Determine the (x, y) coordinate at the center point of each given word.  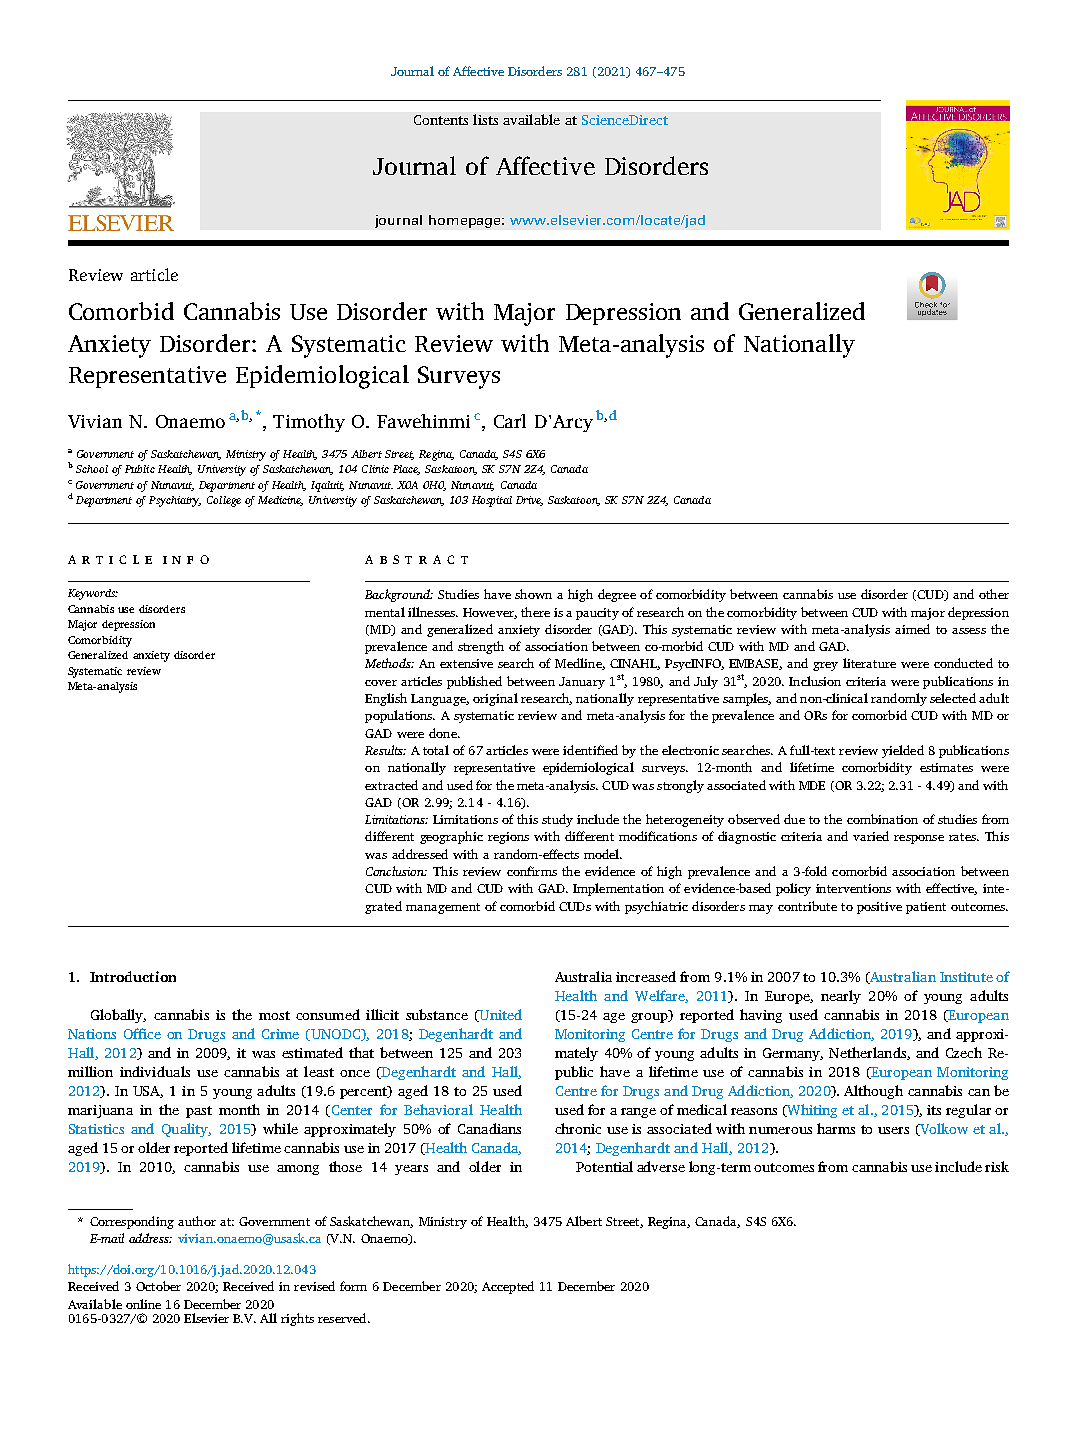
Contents (441, 120)
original (495, 699)
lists (485, 119)
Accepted (508, 1287)
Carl (510, 421)
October (158, 1286)
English (386, 699)
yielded (903, 751)
